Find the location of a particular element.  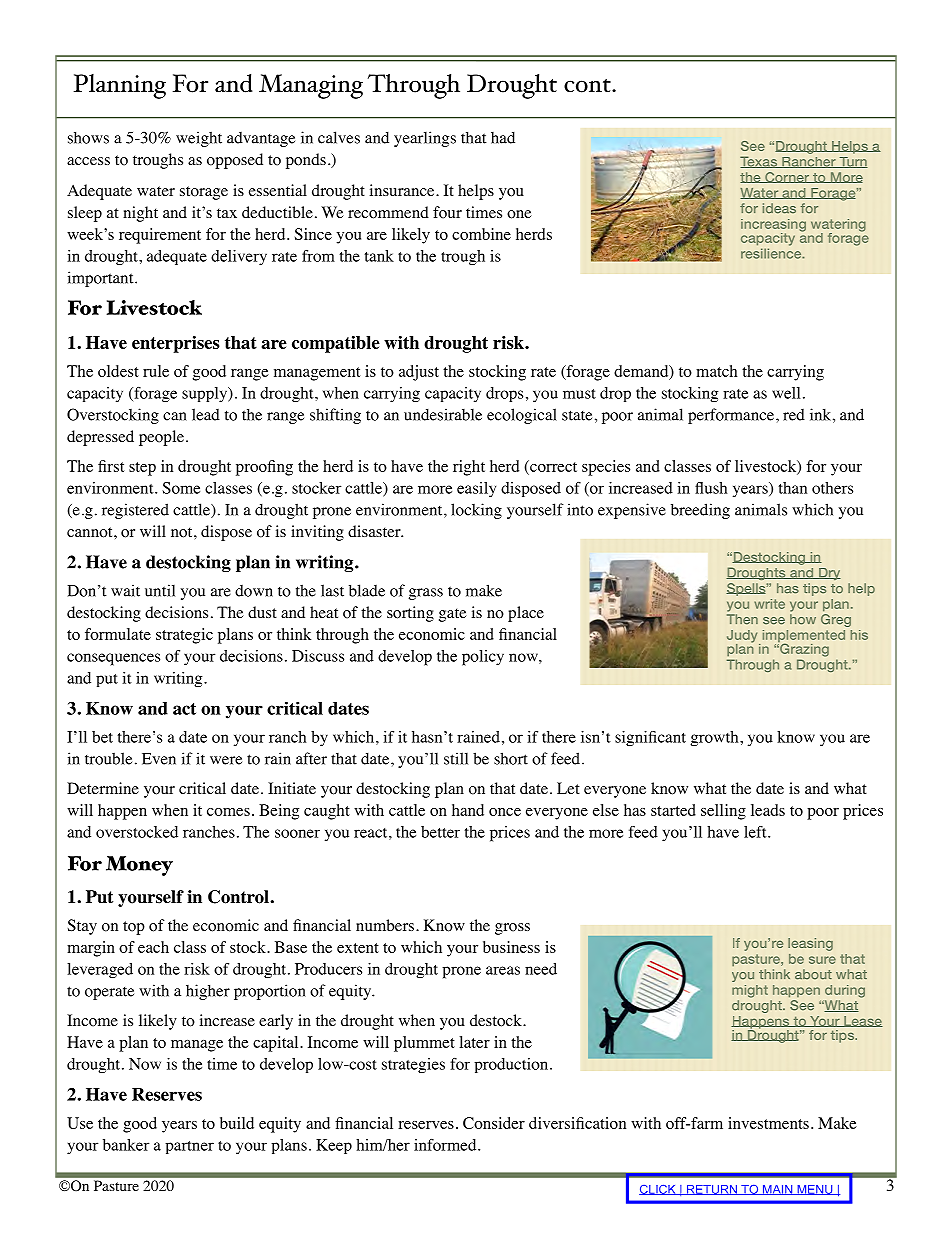

had is located at coordinates (503, 137).
